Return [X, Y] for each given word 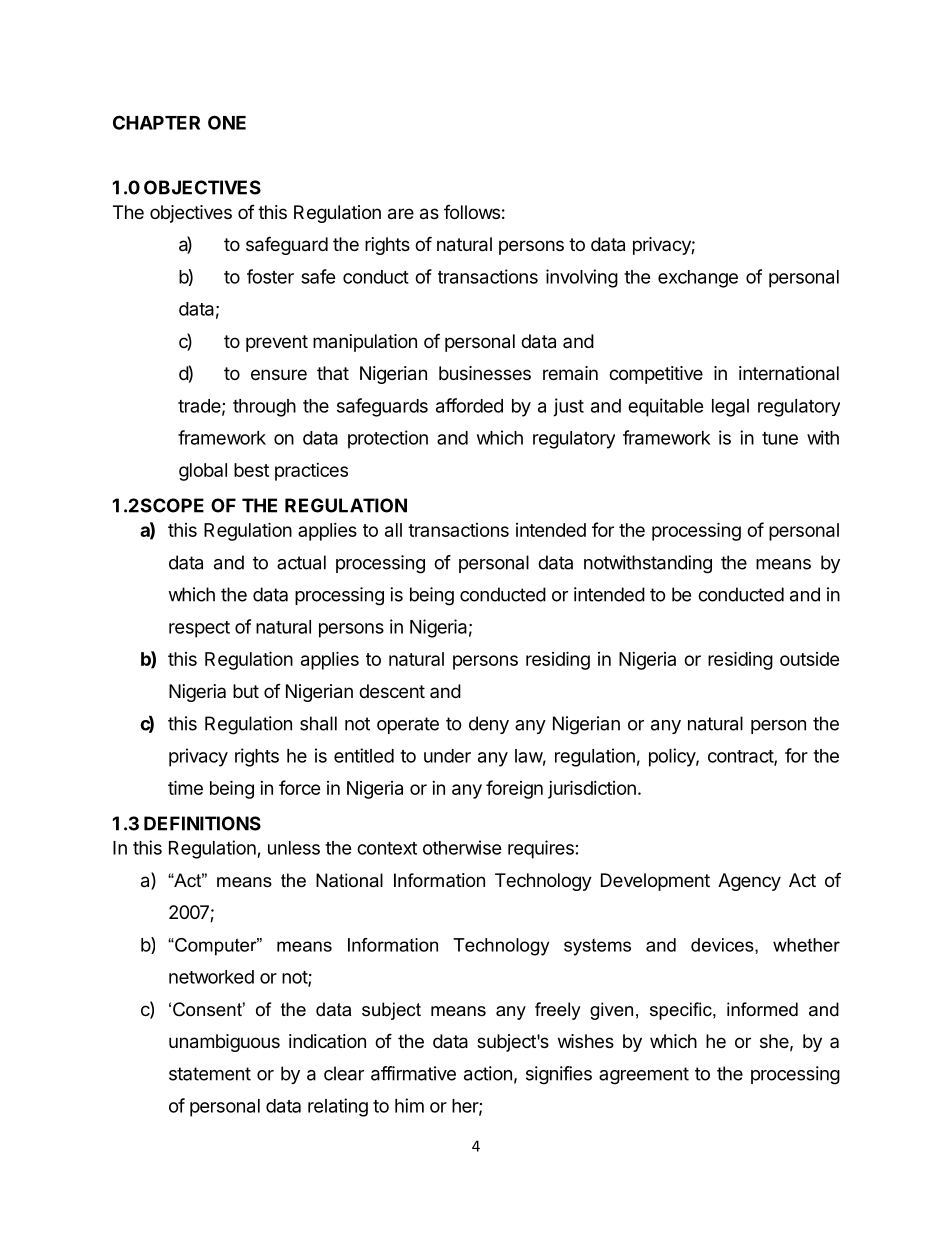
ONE [227, 122]
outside [810, 659]
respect [199, 629]
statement [210, 1074]
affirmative [413, 1073]
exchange [698, 279]
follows [472, 212]
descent [392, 691]
